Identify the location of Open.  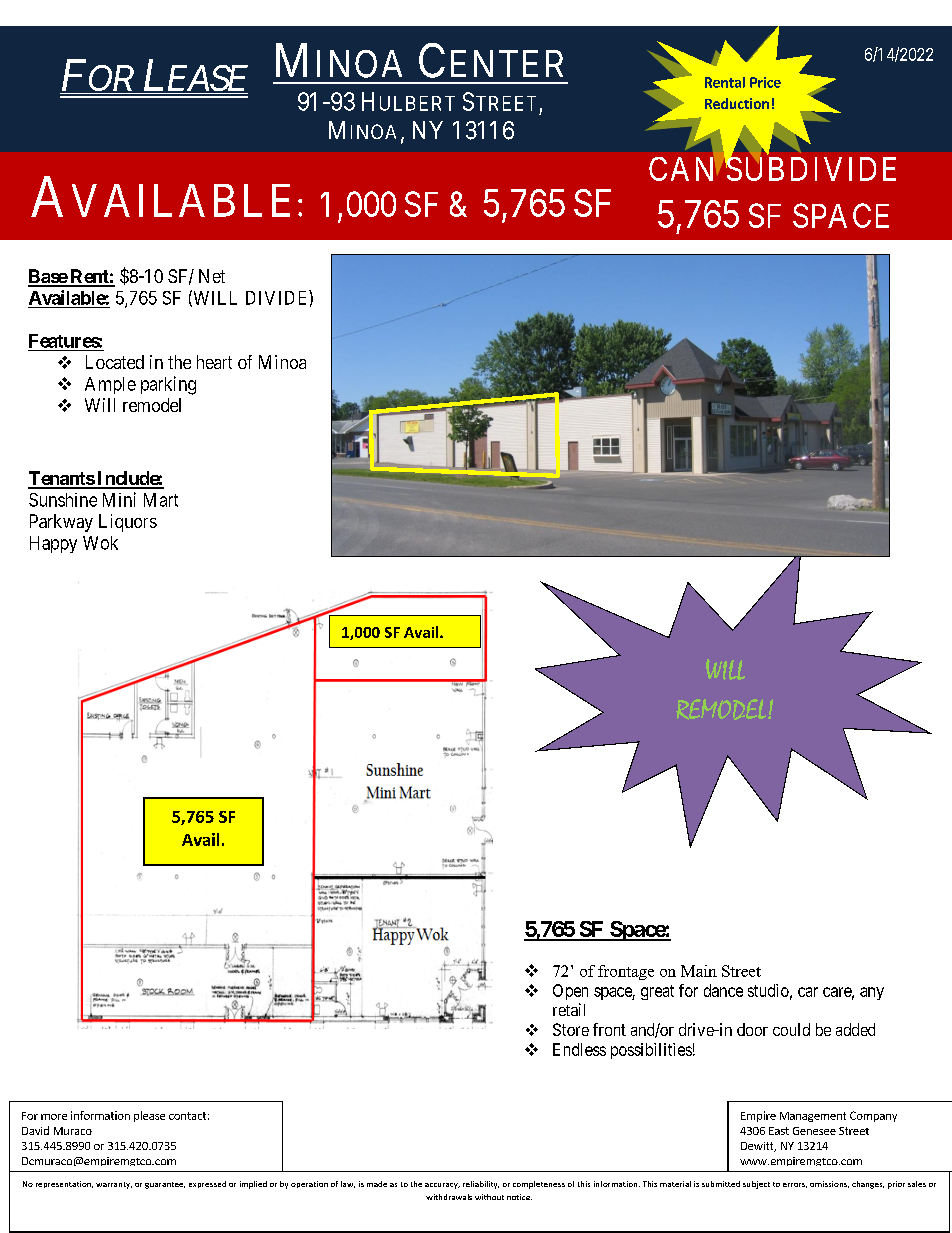
(570, 992).
